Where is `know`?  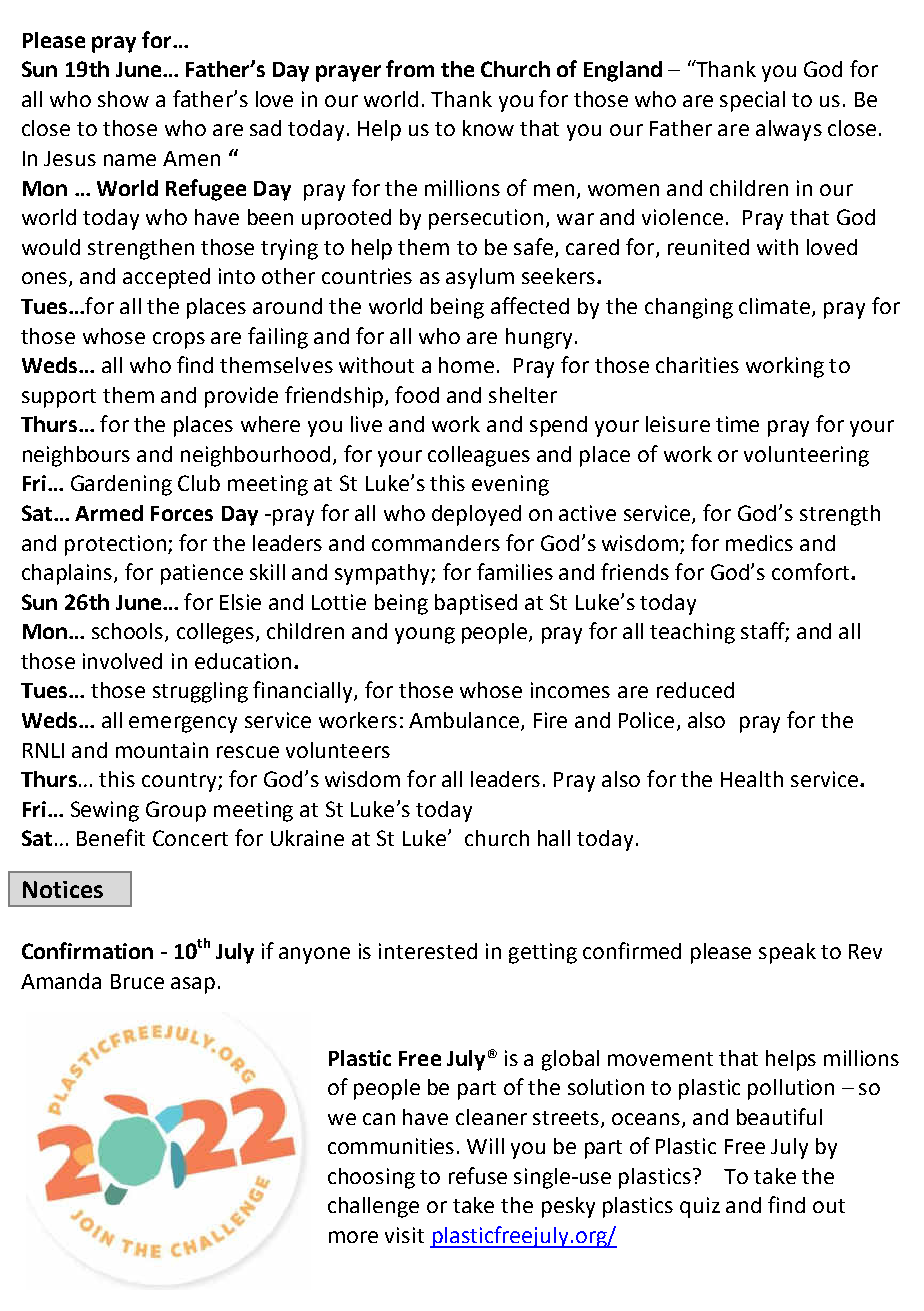 know is located at coordinates (488, 128).
